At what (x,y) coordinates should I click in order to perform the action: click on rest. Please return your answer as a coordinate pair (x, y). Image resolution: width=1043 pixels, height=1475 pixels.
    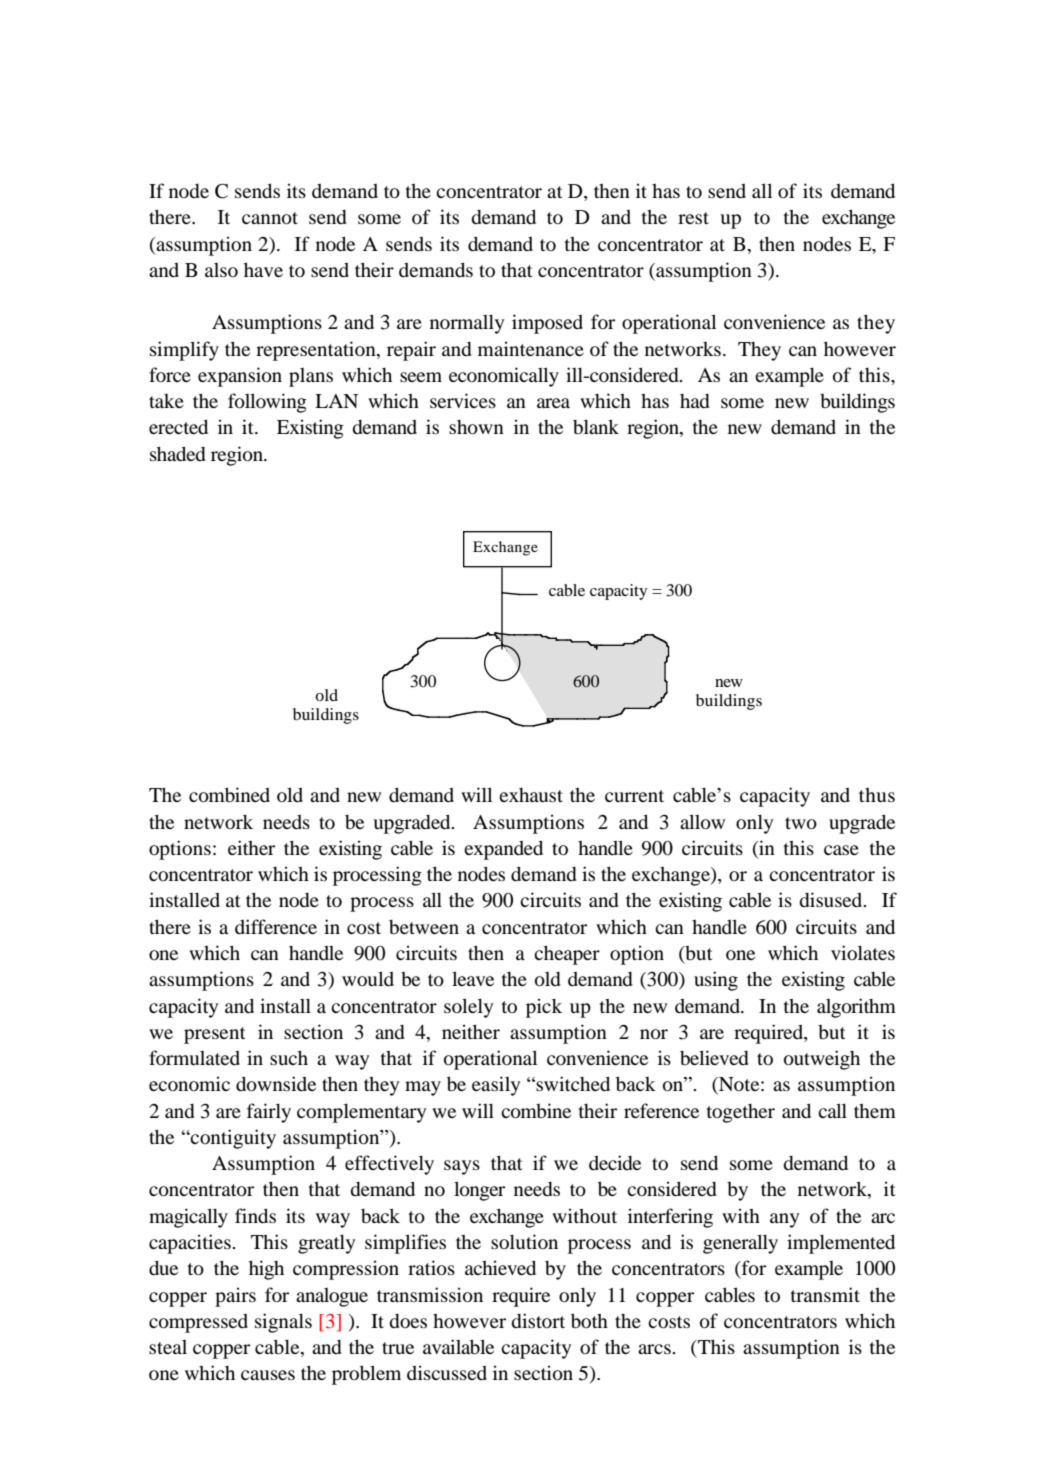
    Looking at the image, I should click on (693, 218).
